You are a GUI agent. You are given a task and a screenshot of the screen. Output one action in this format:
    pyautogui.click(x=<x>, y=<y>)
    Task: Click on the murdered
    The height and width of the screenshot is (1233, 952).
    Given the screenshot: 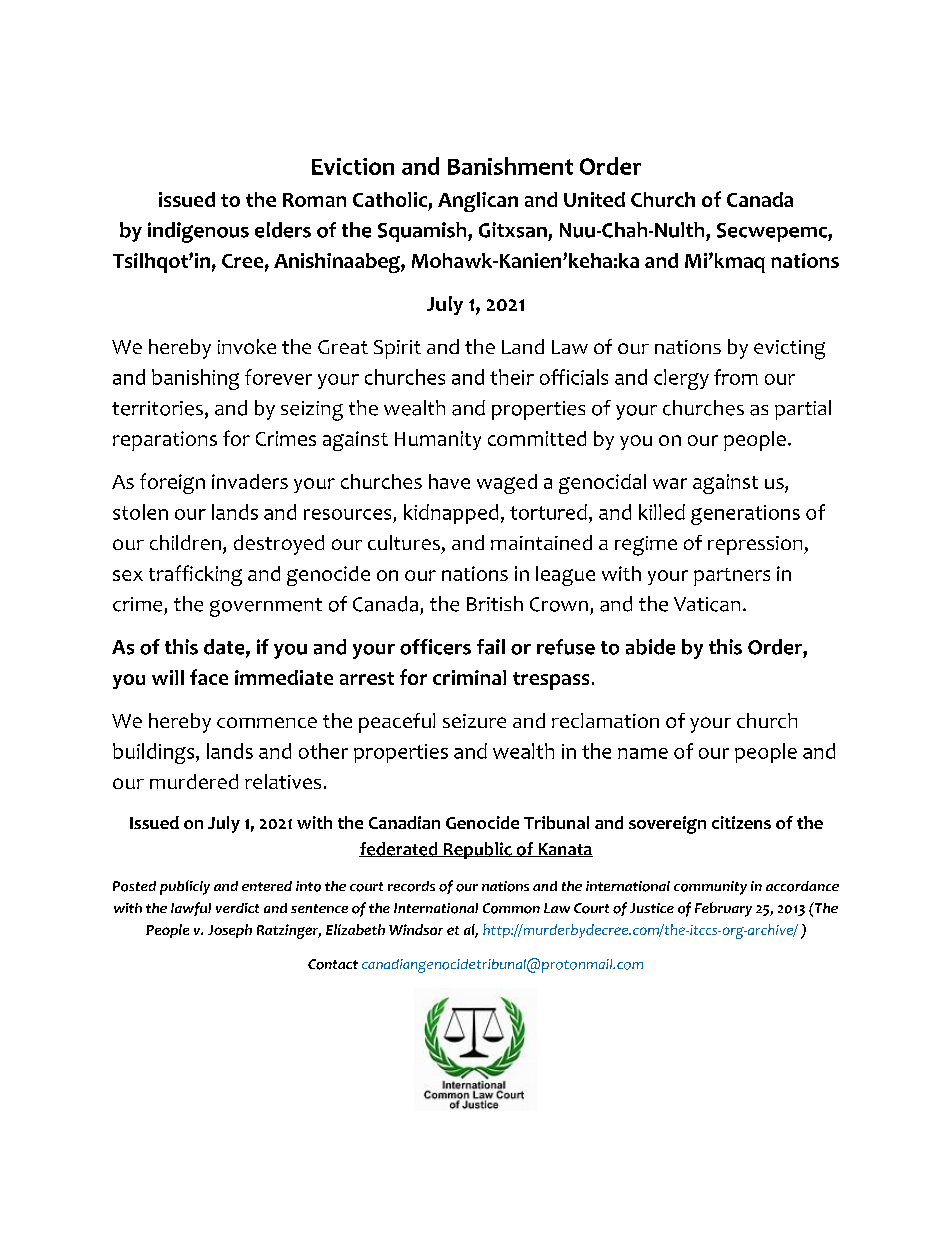 What is the action you would take?
    pyautogui.click(x=194, y=781)
